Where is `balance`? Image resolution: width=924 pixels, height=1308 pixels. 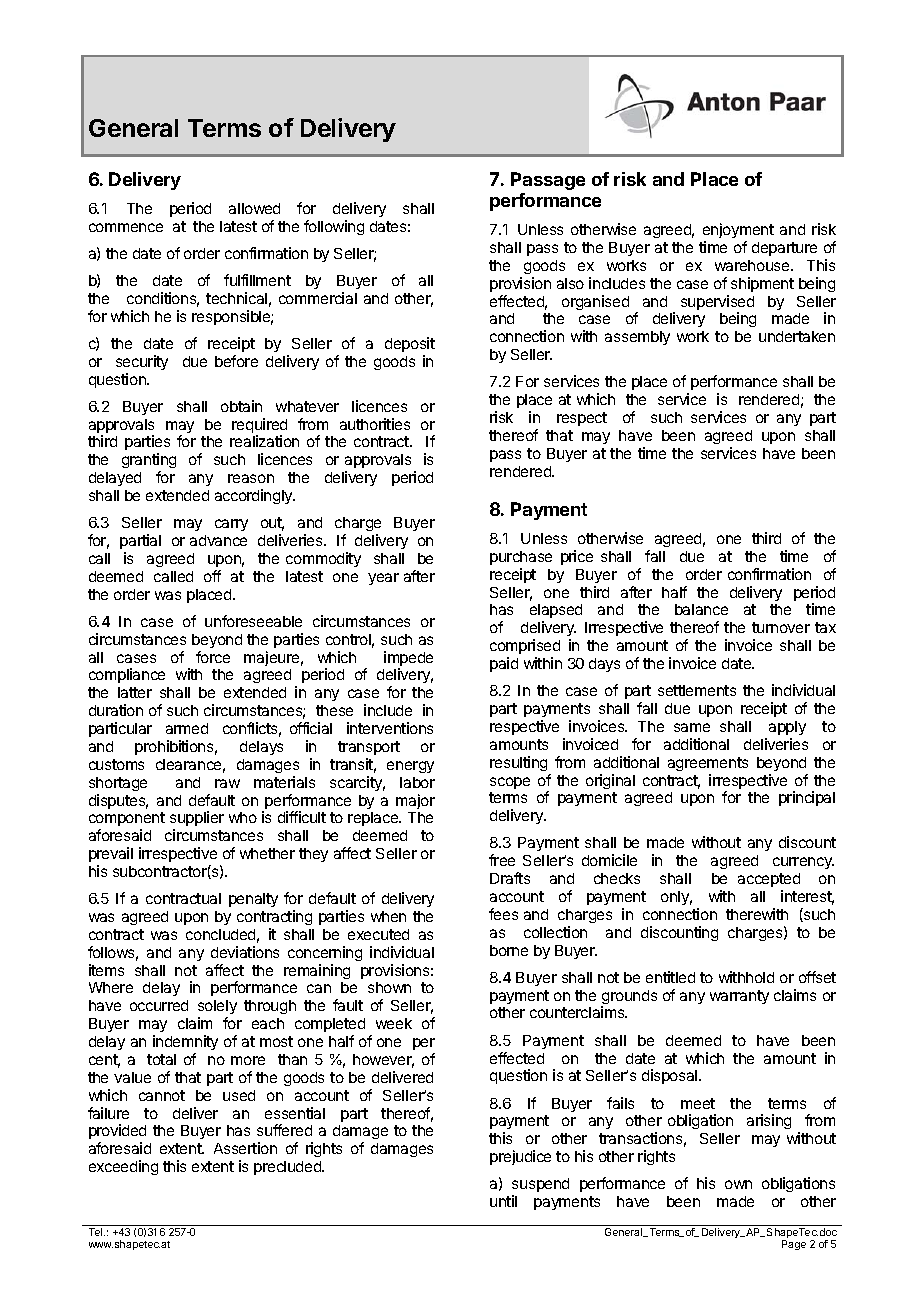
balance is located at coordinates (701, 609).
